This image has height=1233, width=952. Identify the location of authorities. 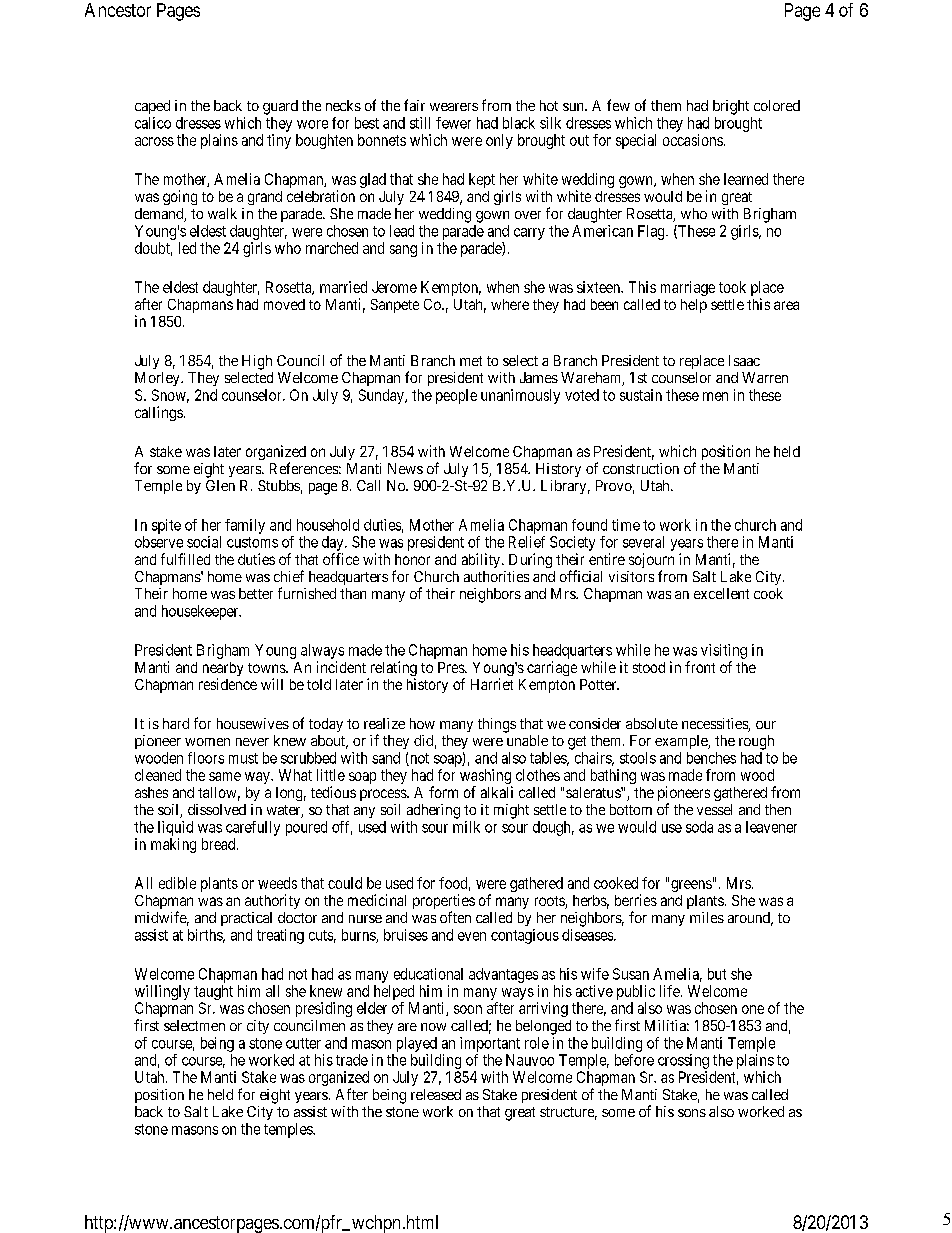
(496, 576).
